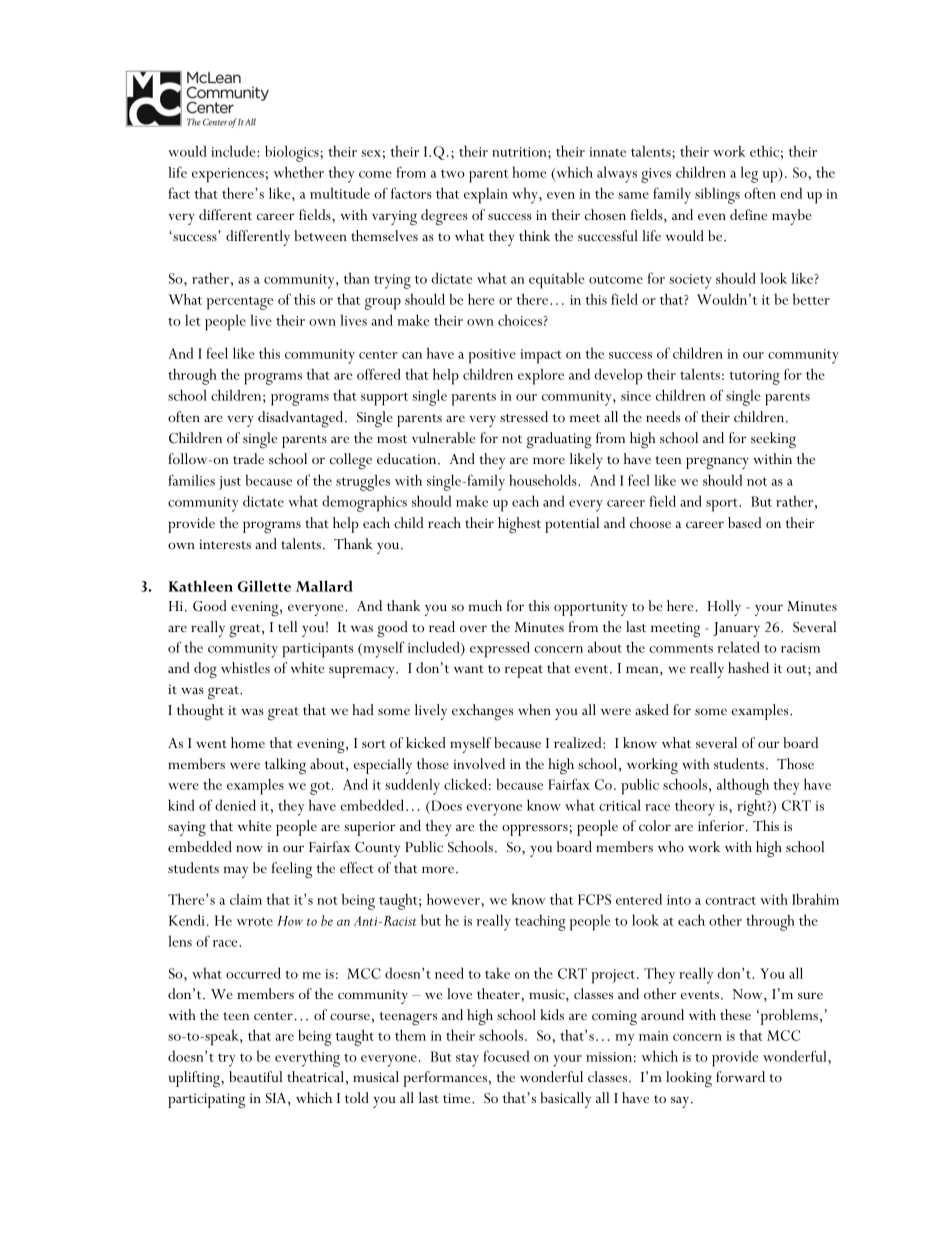 The image size is (952, 1233). Describe the element at coordinates (486, 195) in the screenshot. I see `explain` at that location.
